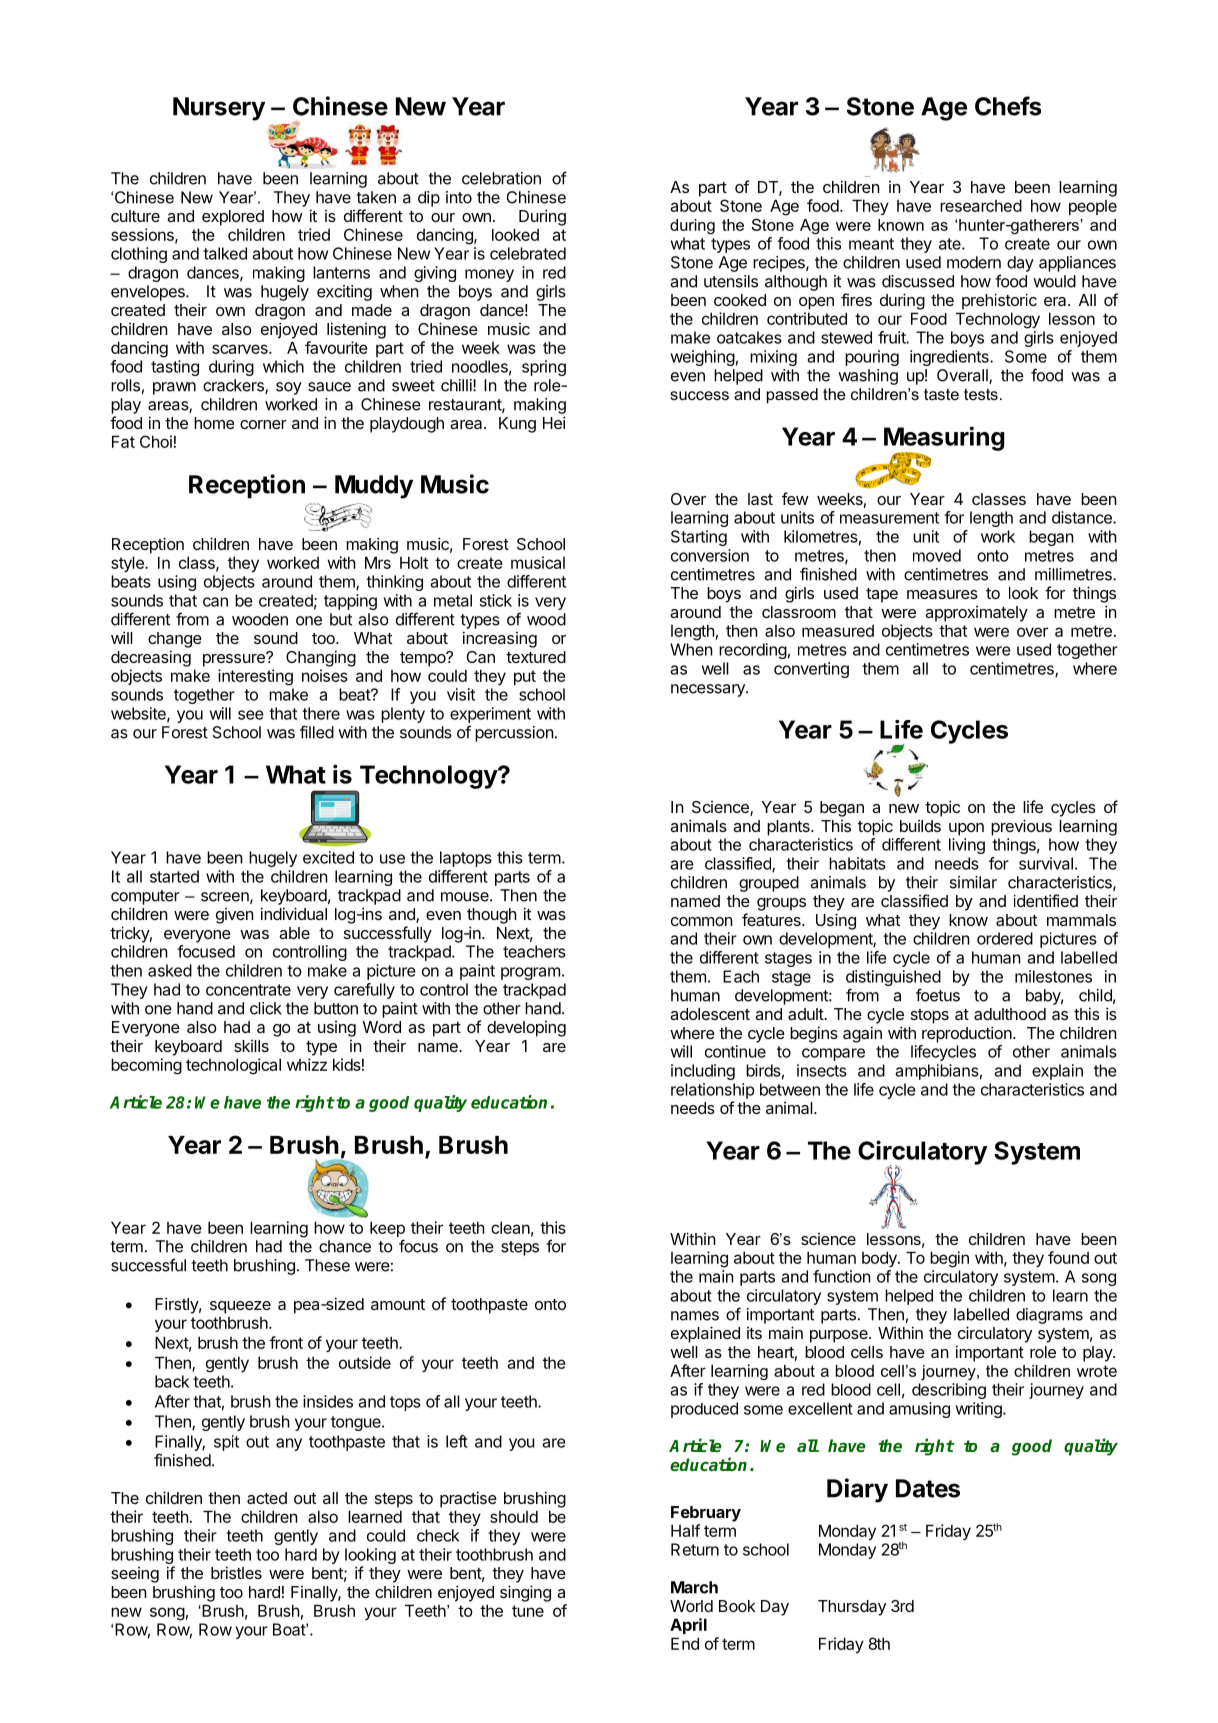 This page has height=1723, width=1218. Describe the element at coordinates (219, 109) in the page. I see `Nursery` at that location.
